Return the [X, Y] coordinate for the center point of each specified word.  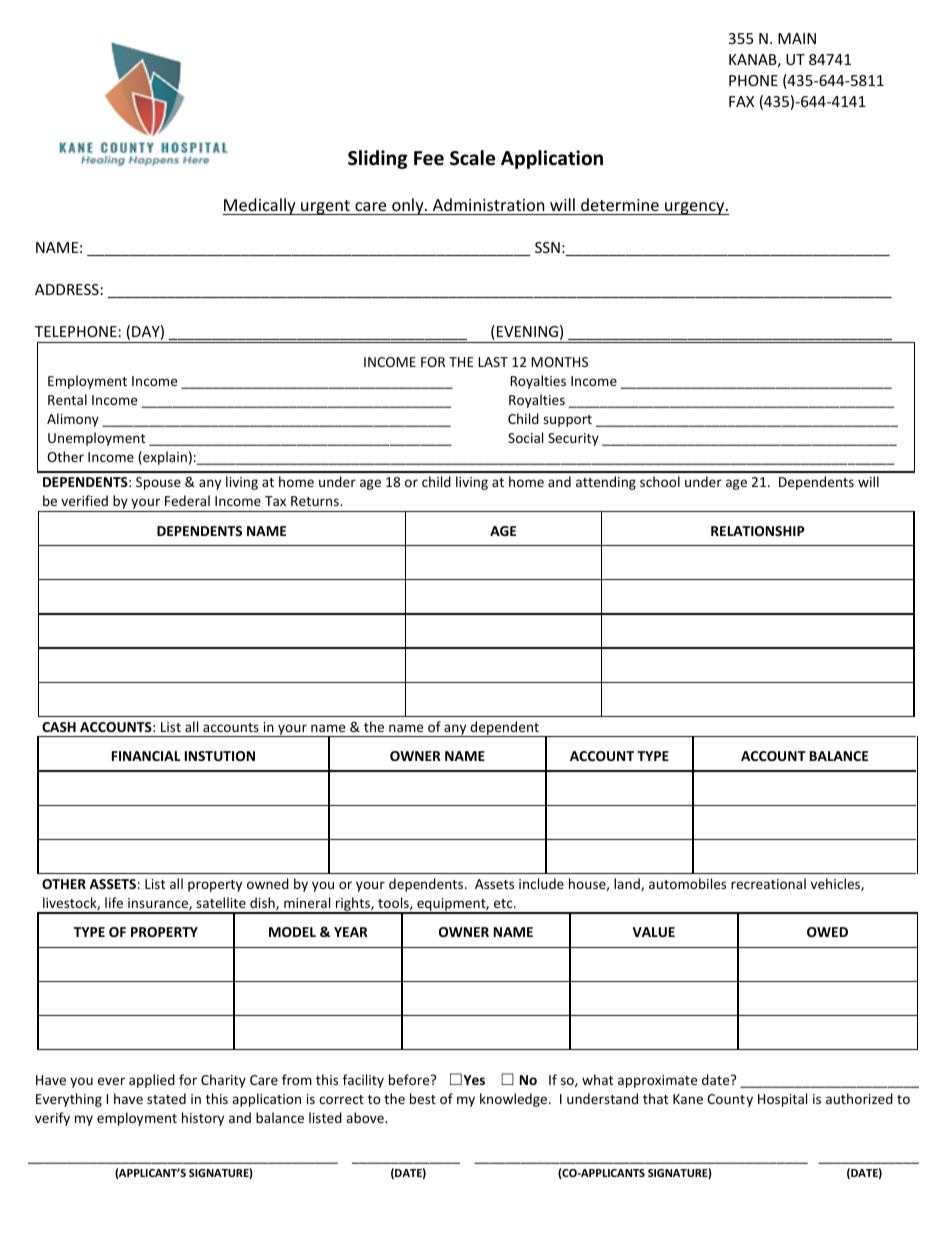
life [114, 902]
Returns [316, 501]
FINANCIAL [146, 756]
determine [620, 204]
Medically [260, 206]
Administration [489, 204]
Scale [472, 158]
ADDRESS [67, 289]
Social [525, 437]
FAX [741, 101]
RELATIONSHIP [758, 531]
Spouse [158, 483]
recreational [768, 883]
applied [152, 1081]
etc [504, 903]
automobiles [687, 883]
